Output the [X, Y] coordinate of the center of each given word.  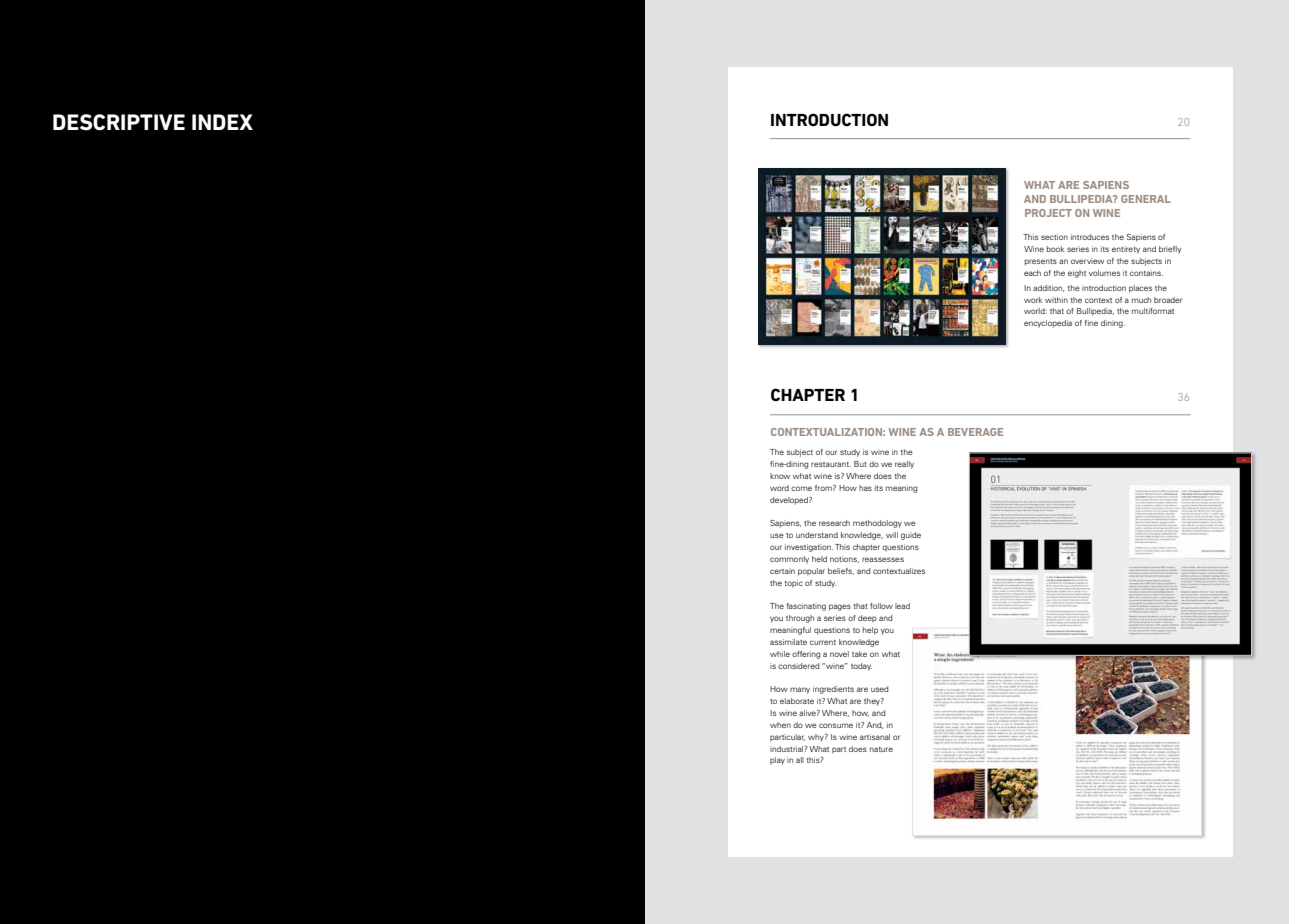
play [777, 761]
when [780, 725]
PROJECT [1048, 213]
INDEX [222, 122]
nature [881, 749]
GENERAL [1146, 199]
